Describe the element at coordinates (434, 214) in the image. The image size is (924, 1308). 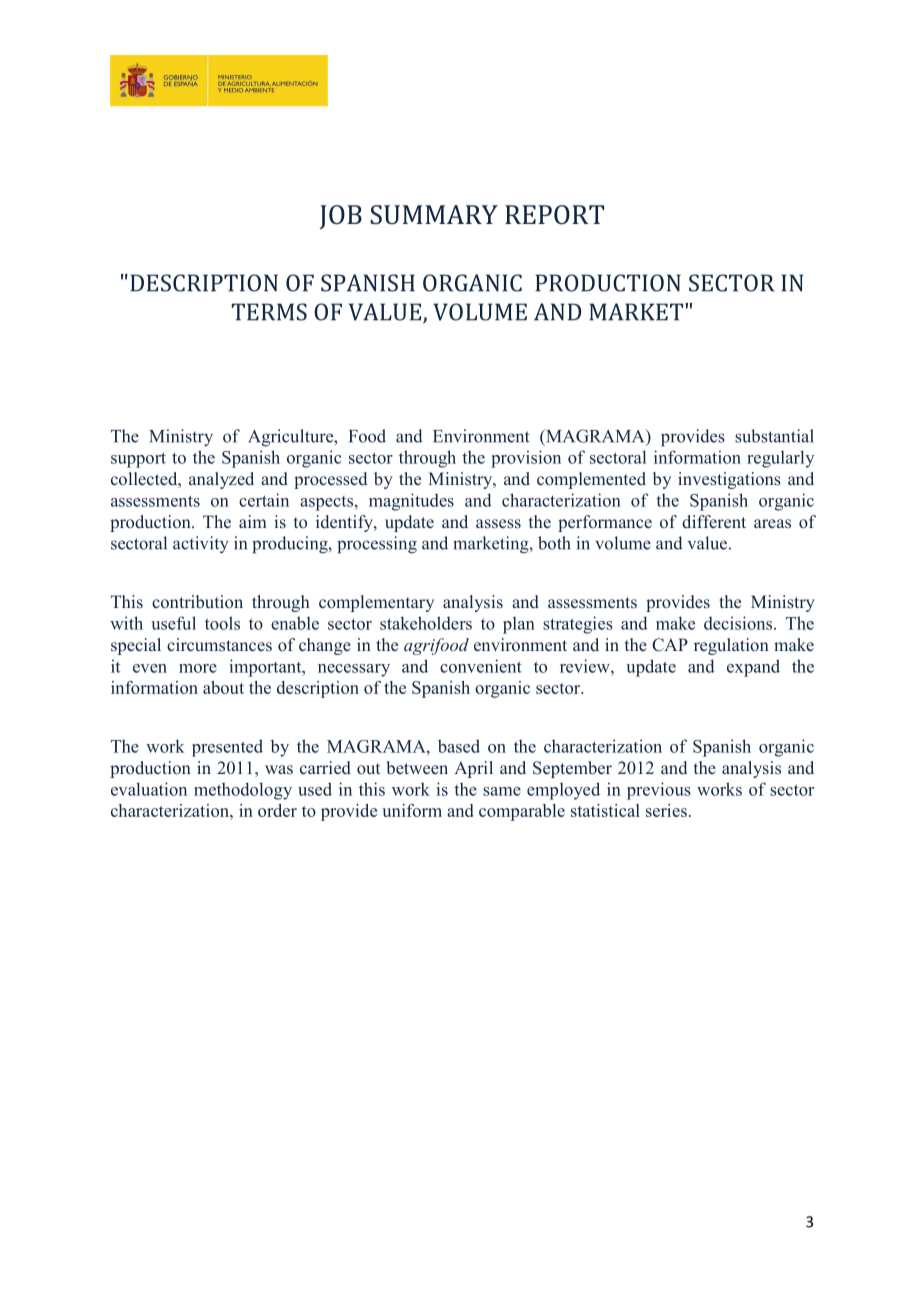
I see `SUMMARY` at that location.
